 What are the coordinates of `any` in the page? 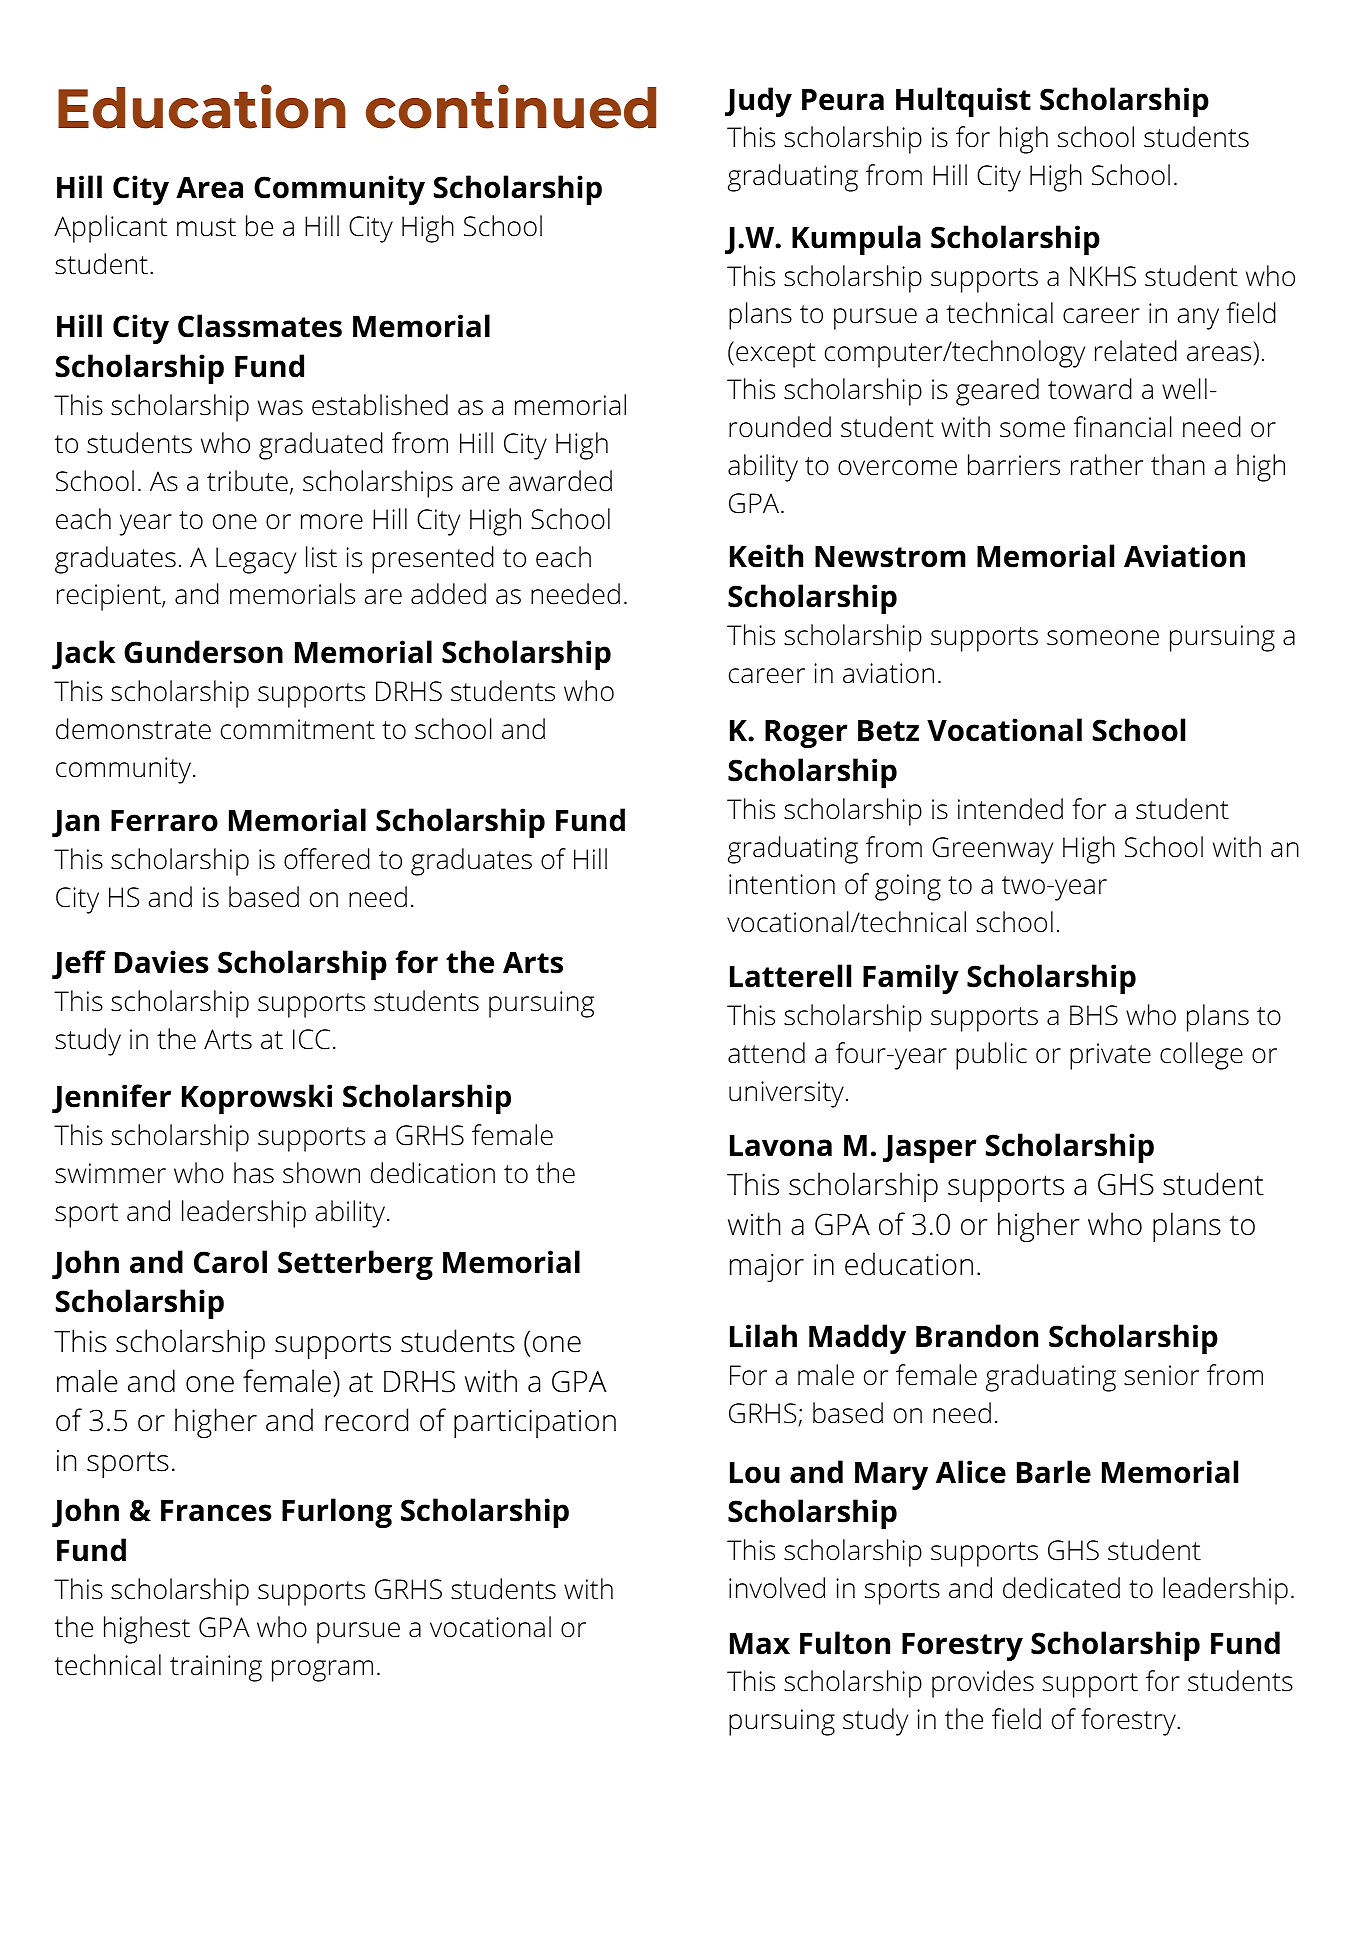 It's located at (1198, 319).
